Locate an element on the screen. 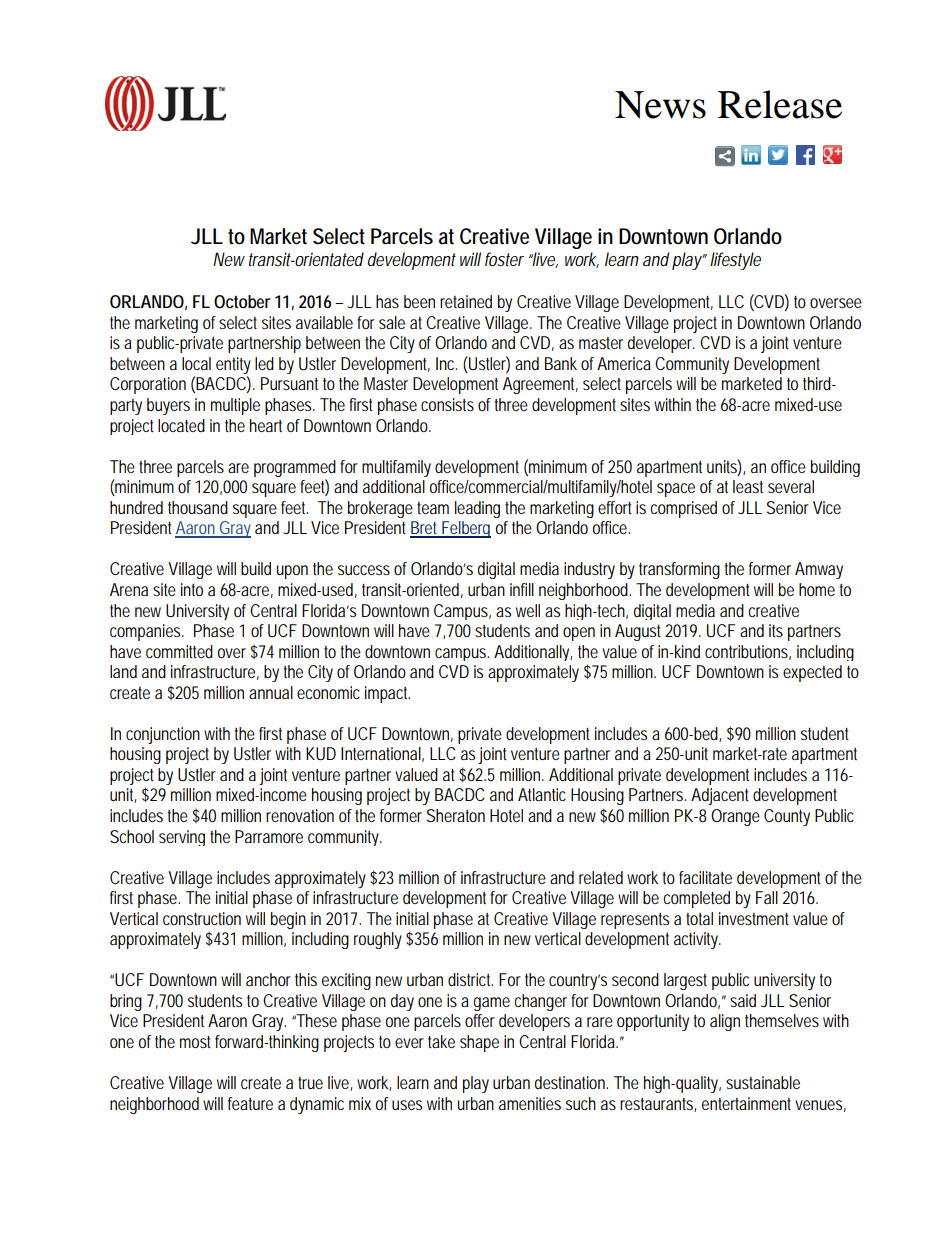 This screenshot has width=952, height=1233. infill is located at coordinates (522, 589).
